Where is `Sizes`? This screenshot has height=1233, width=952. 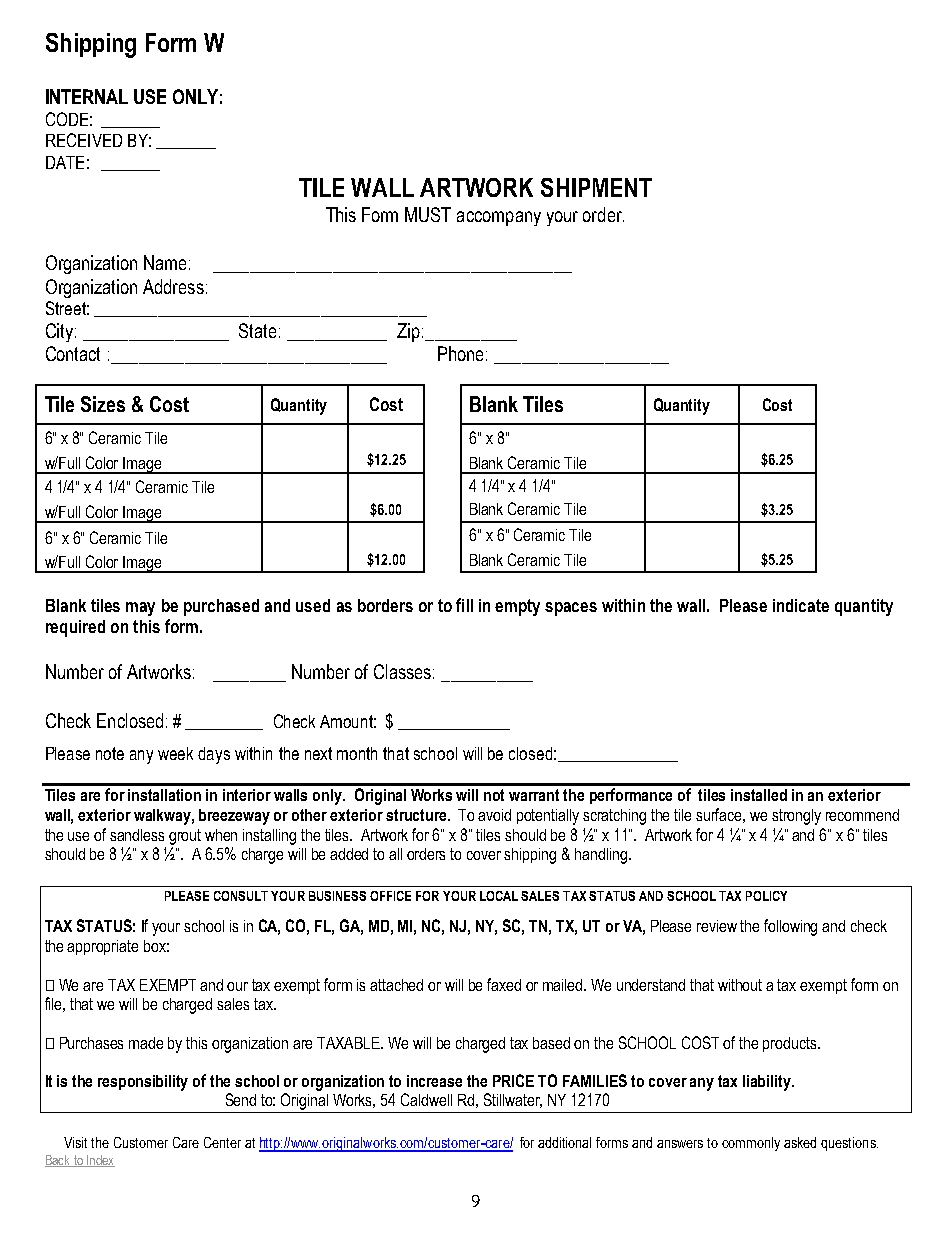
Sizes is located at coordinates (103, 404).
